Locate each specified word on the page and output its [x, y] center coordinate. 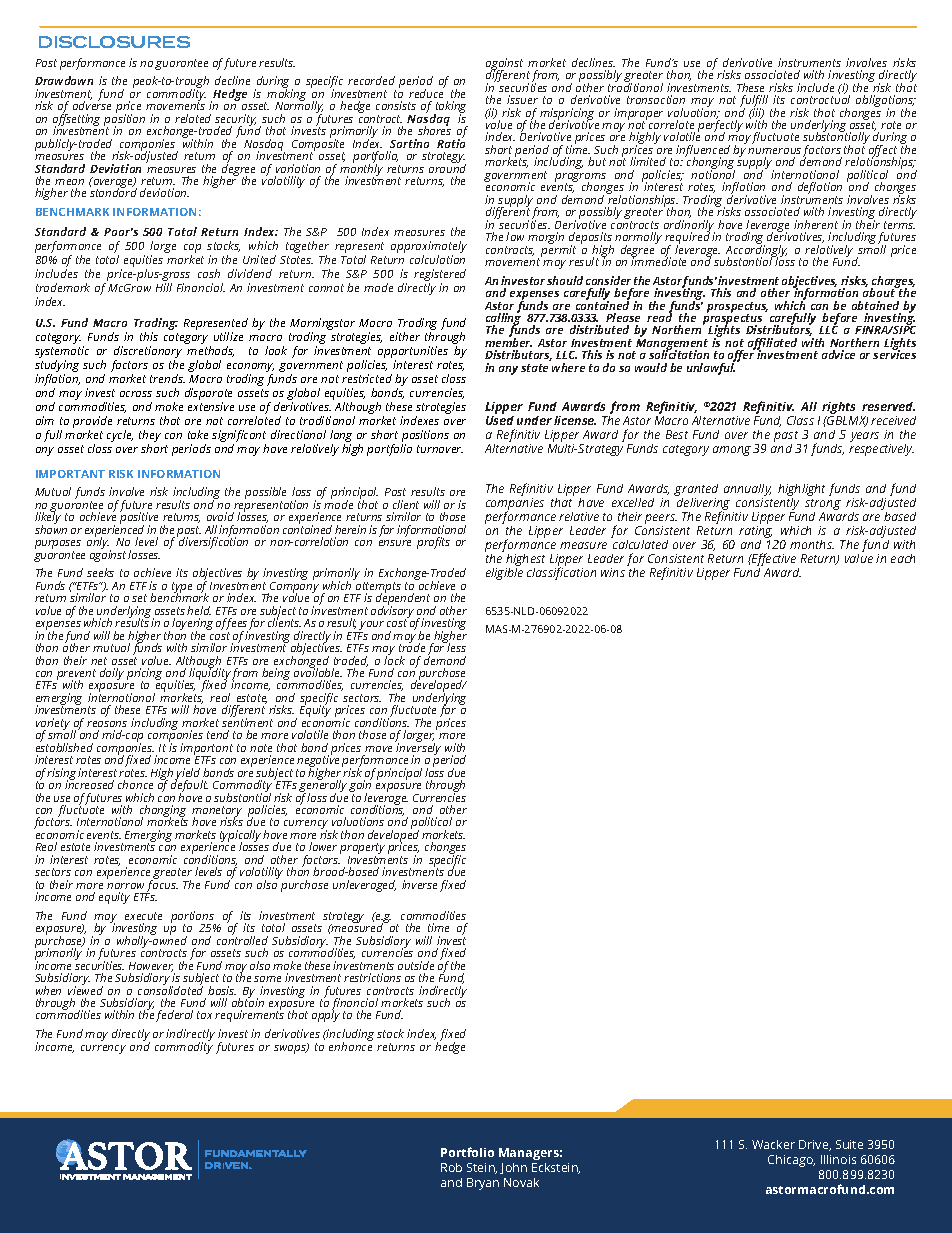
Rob [451, 1167]
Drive [815, 1145]
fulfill [754, 102]
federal [174, 1016]
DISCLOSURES [114, 42]
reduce [426, 92]
